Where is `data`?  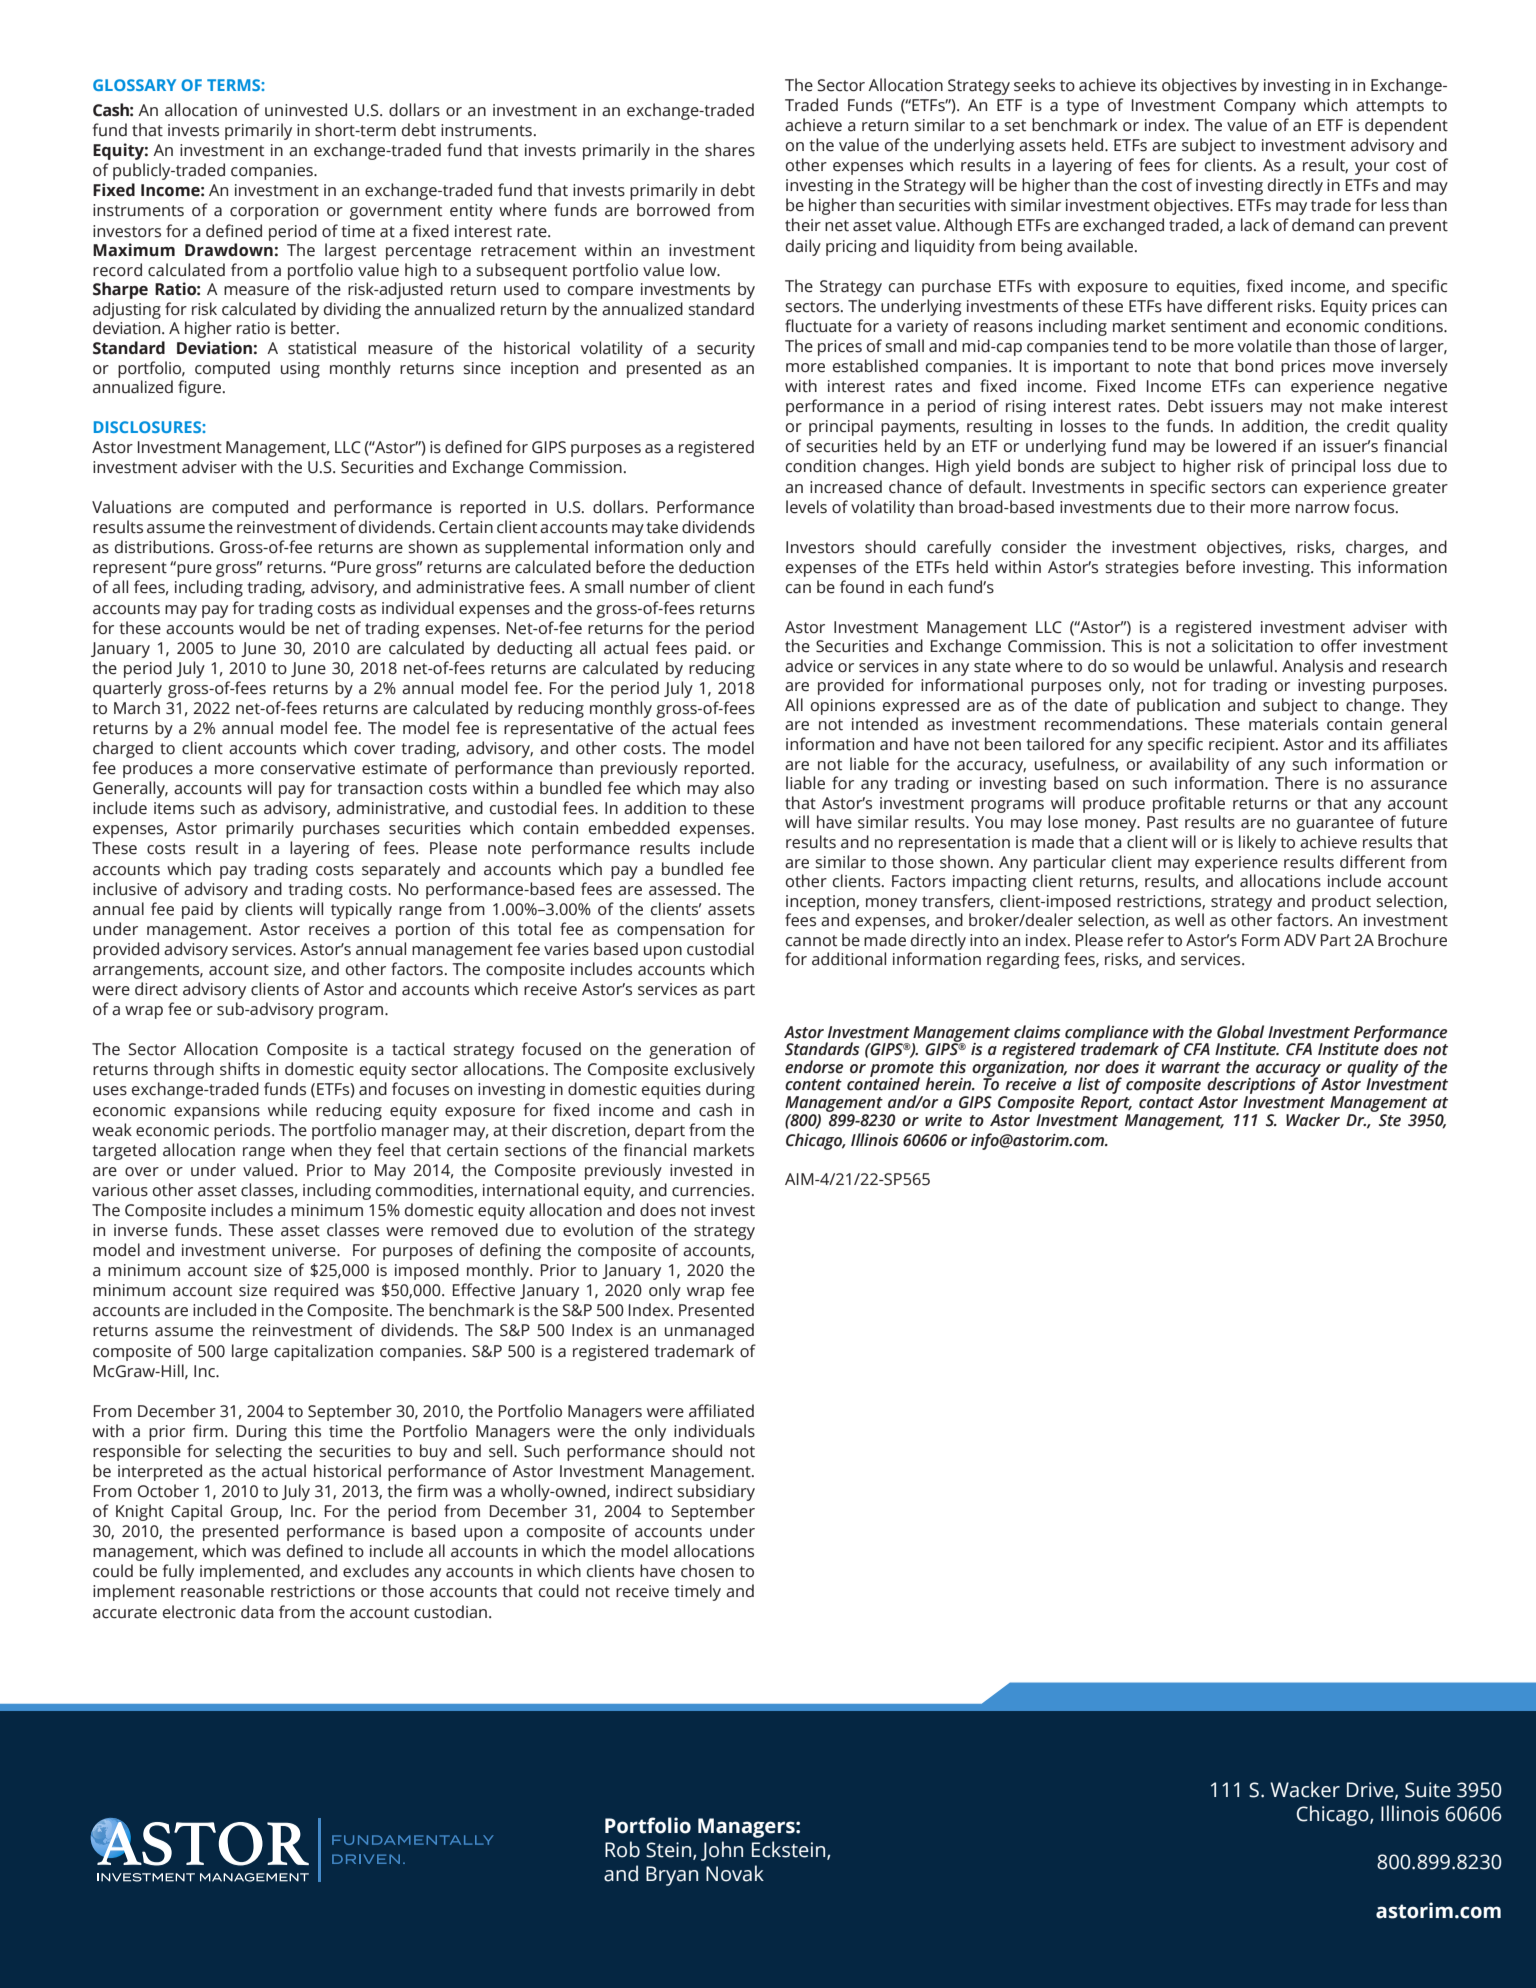 data is located at coordinates (257, 1612).
